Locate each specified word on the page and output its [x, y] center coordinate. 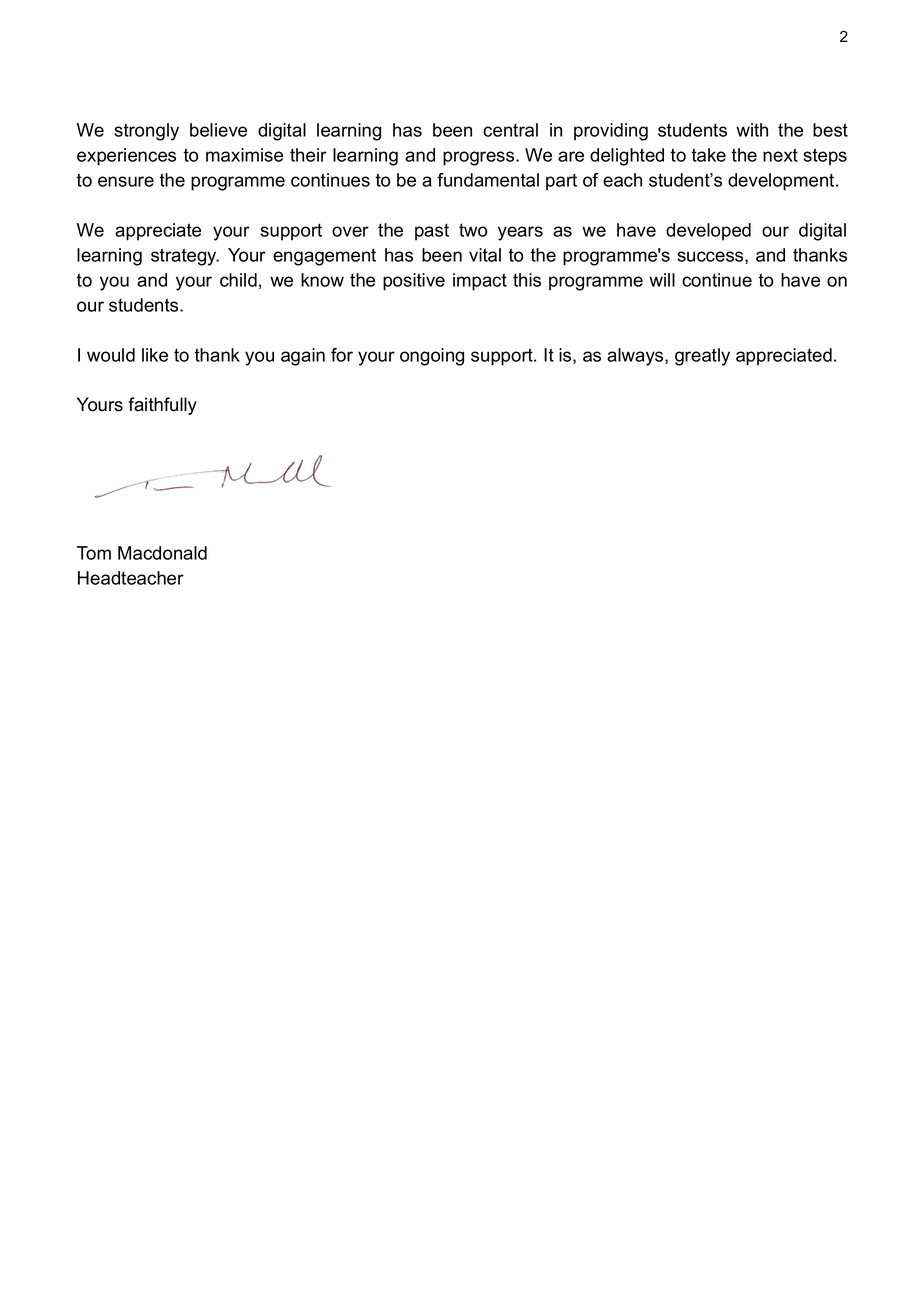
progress [480, 158]
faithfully [162, 406]
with [752, 130]
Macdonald [162, 553]
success [711, 257]
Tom [94, 553]
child [238, 280]
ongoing [432, 357]
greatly [702, 357]
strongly [146, 132]
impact [480, 282]
